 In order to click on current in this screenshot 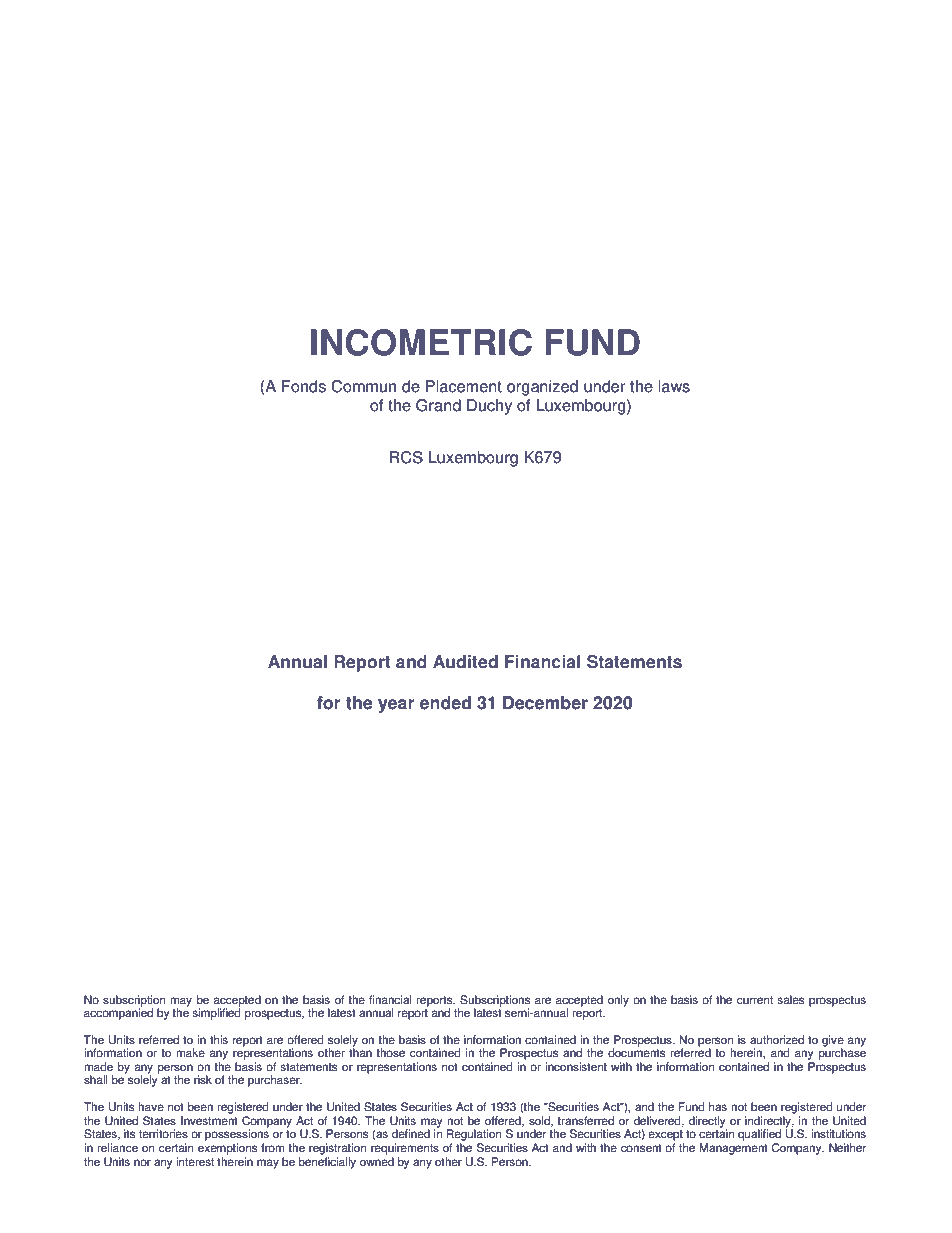, I will do `click(755, 1000)`.
